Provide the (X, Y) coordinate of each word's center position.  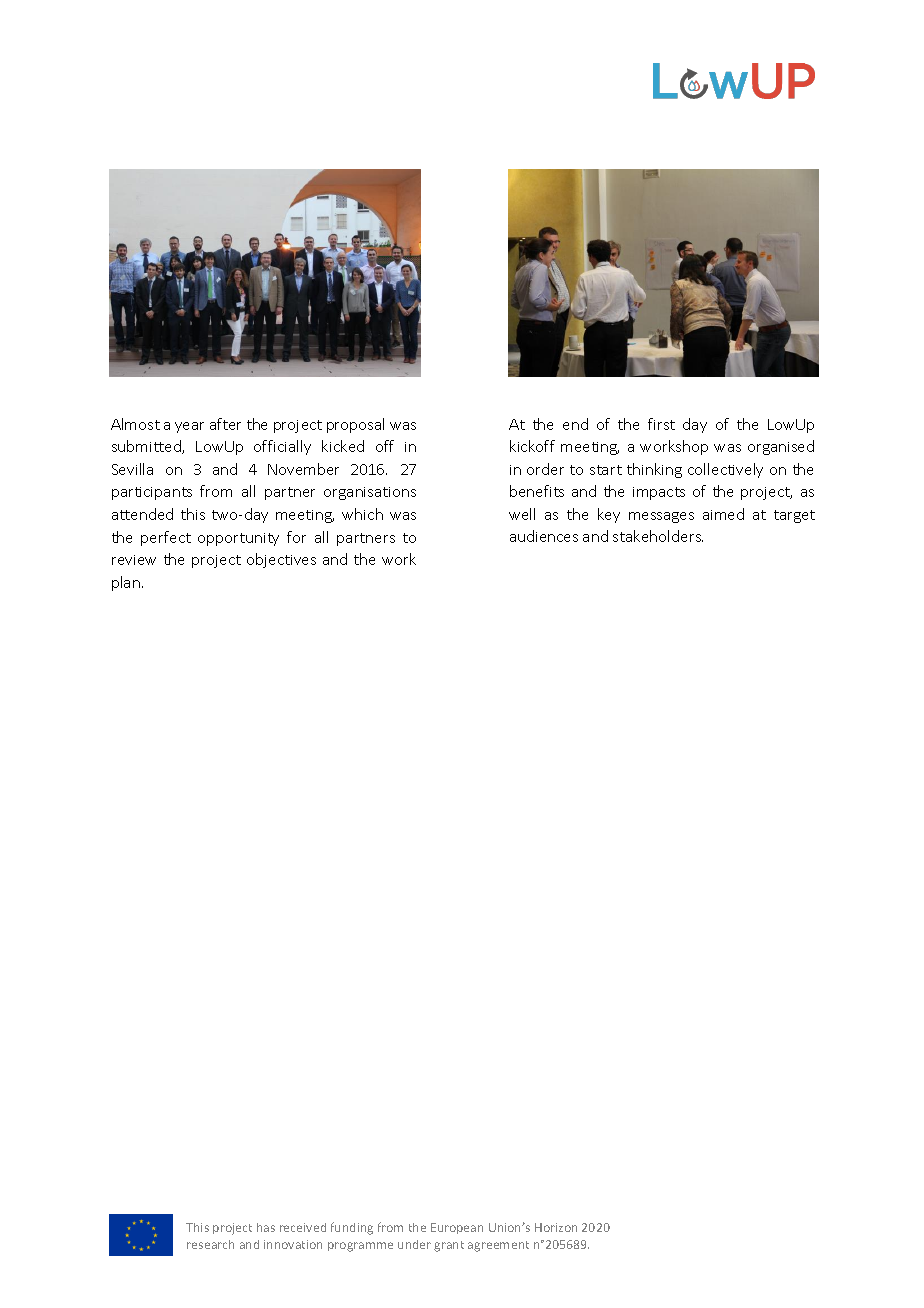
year (189, 427)
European (457, 1228)
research (210, 1244)
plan (126, 583)
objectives (281, 560)
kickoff (532, 446)
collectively (725, 470)
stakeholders (658, 536)
